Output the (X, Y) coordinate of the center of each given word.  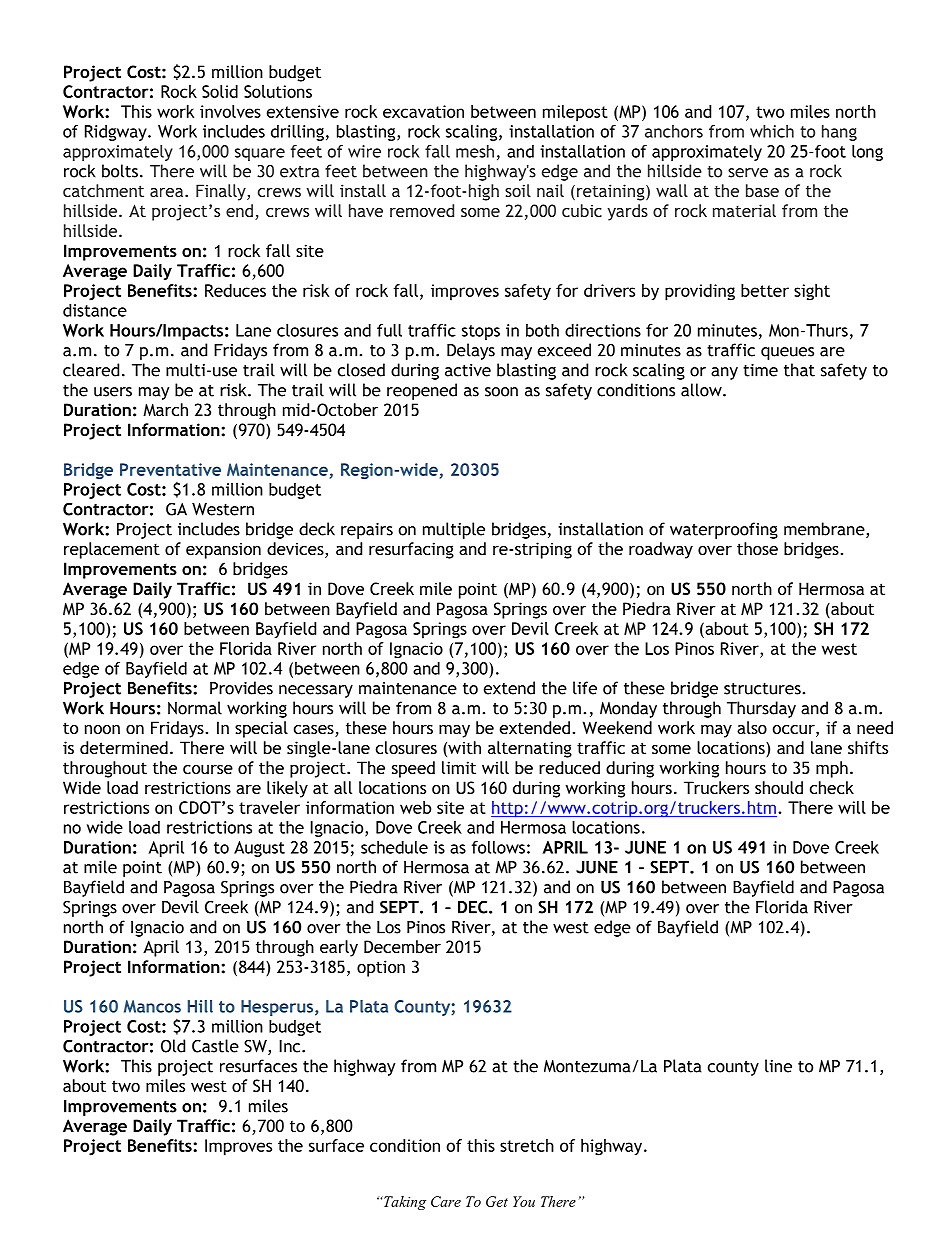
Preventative (170, 469)
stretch (527, 1145)
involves (230, 111)
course (208, 769)
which (772, 131)
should (779, 787)
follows (498, 847)
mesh (475, 151)
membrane (825, 530)
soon (501, 392)
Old (173, 1046)
